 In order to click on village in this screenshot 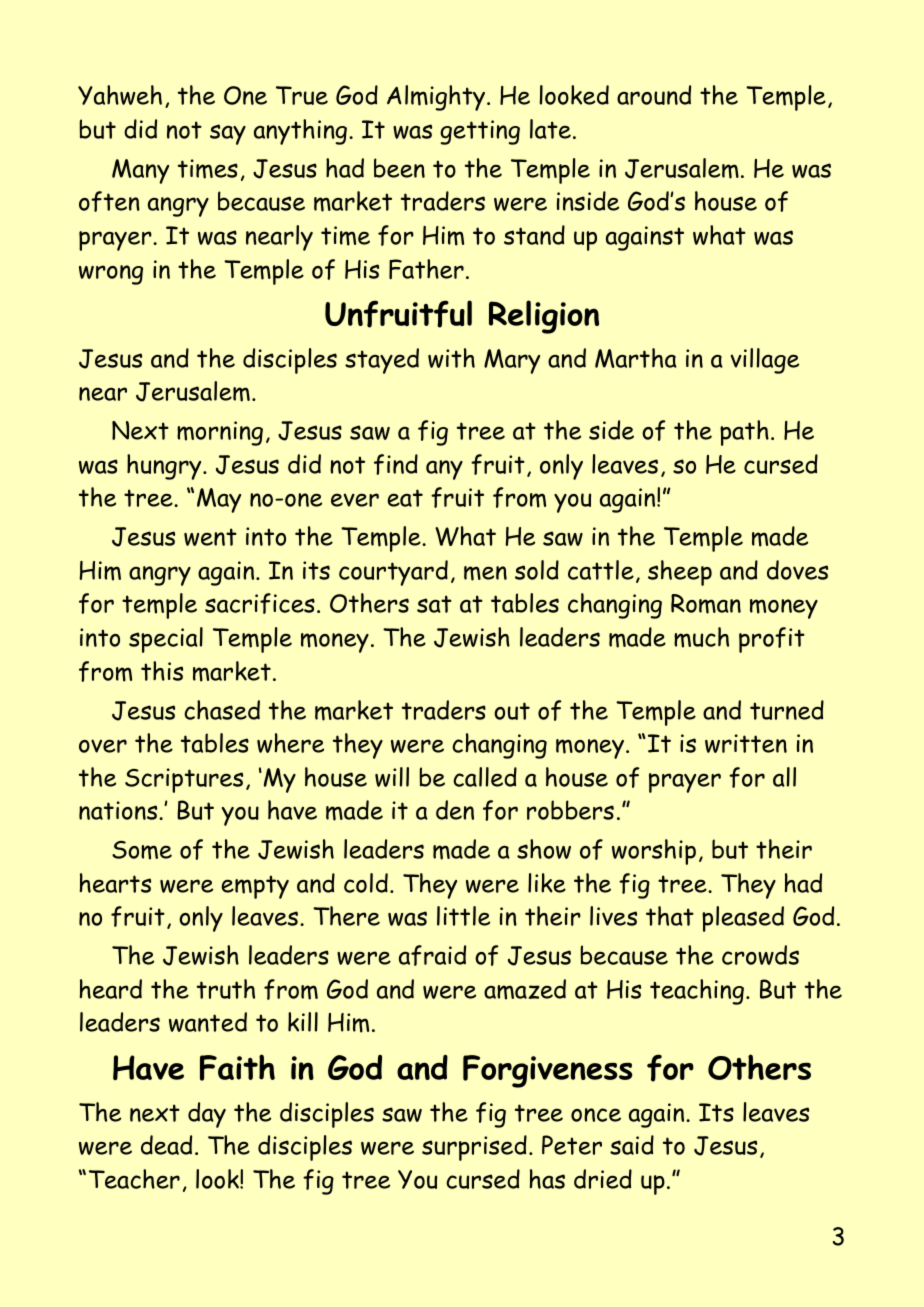, I will do `click(765, 361)`.
